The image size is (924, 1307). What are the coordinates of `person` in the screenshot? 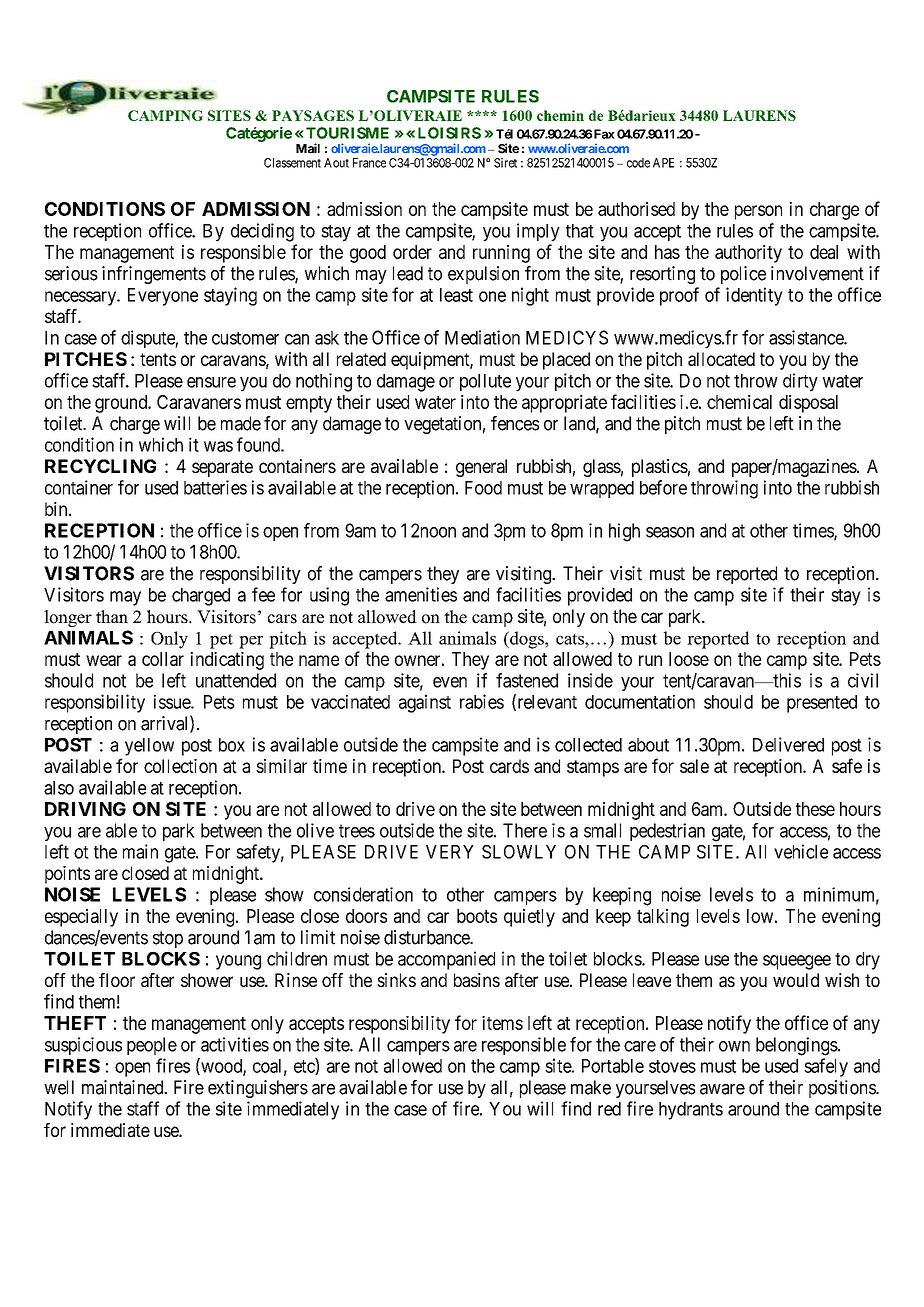 It's located at (758, 212).
